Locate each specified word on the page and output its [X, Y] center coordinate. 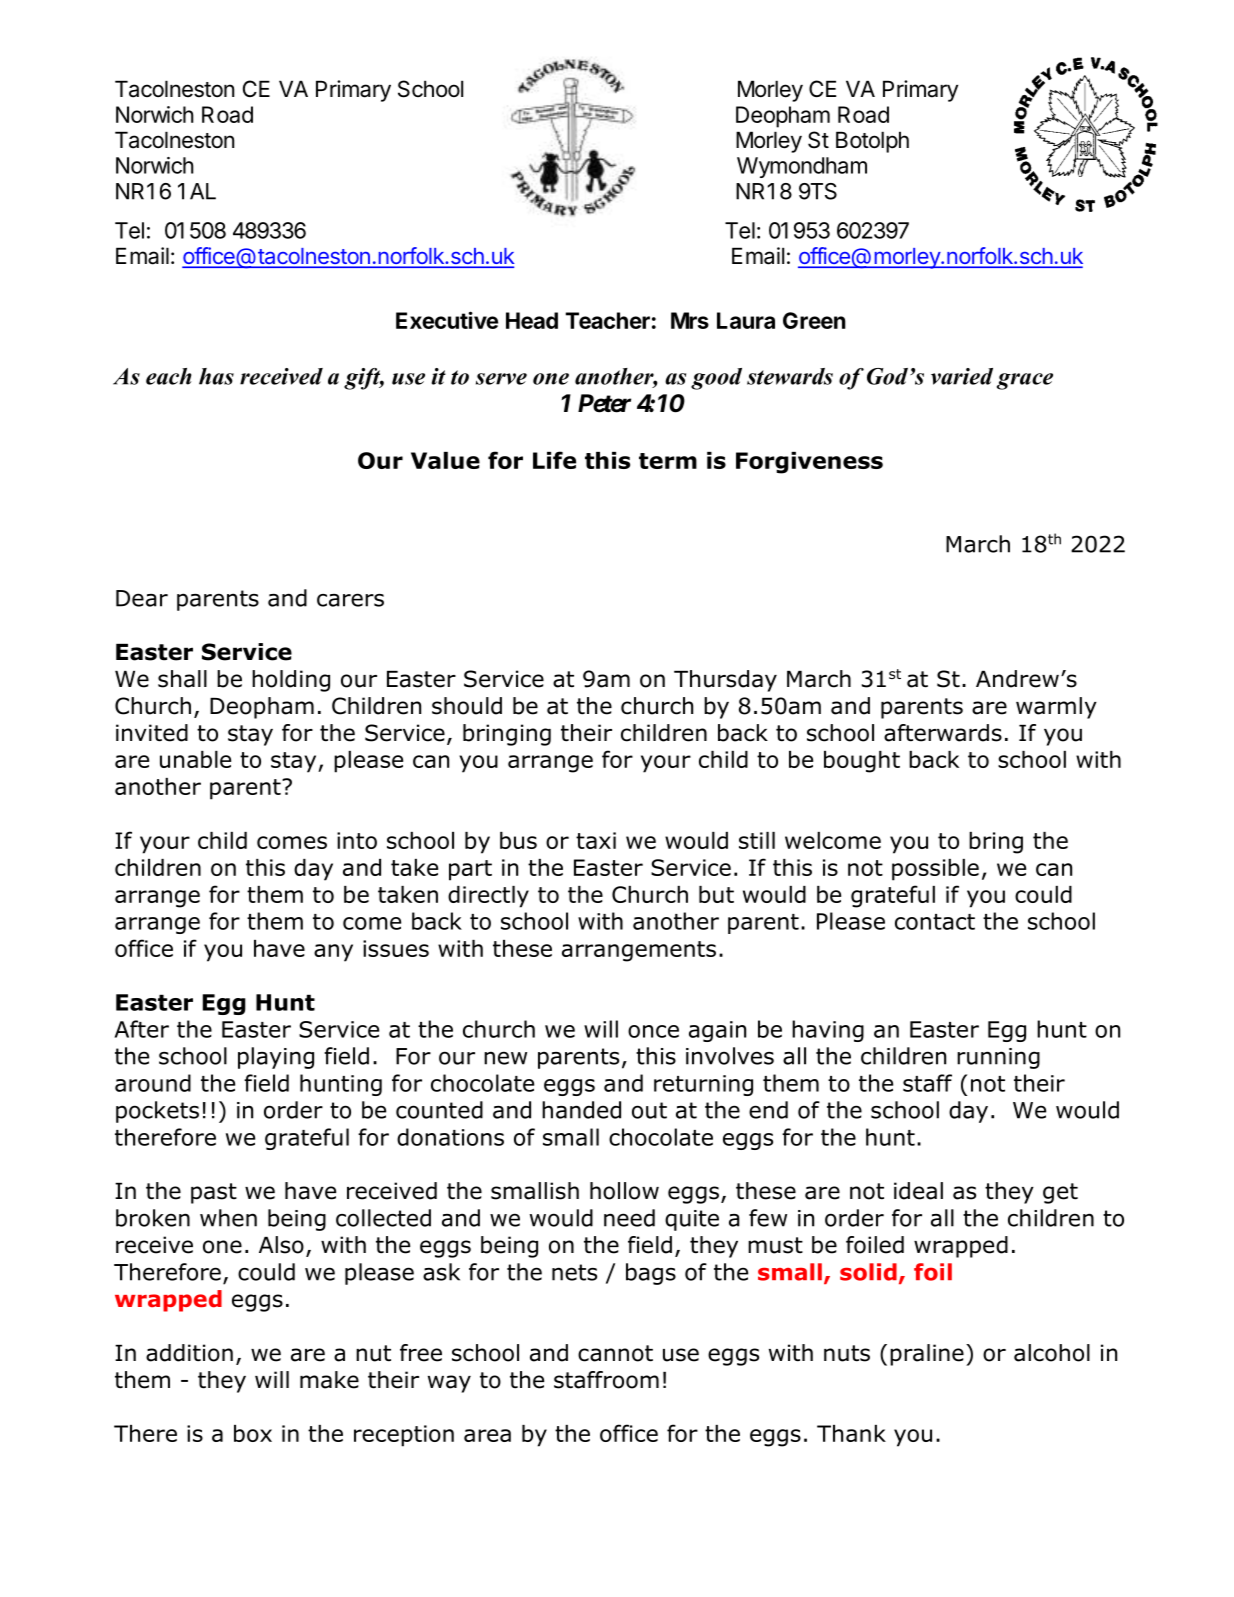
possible [935, 870]
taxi [596, 840]
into [357, 840]
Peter [604, 403]
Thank [851, 1433]
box [253, 1433]
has [216, 376]
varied [962, 376]
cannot [615, 1353]
